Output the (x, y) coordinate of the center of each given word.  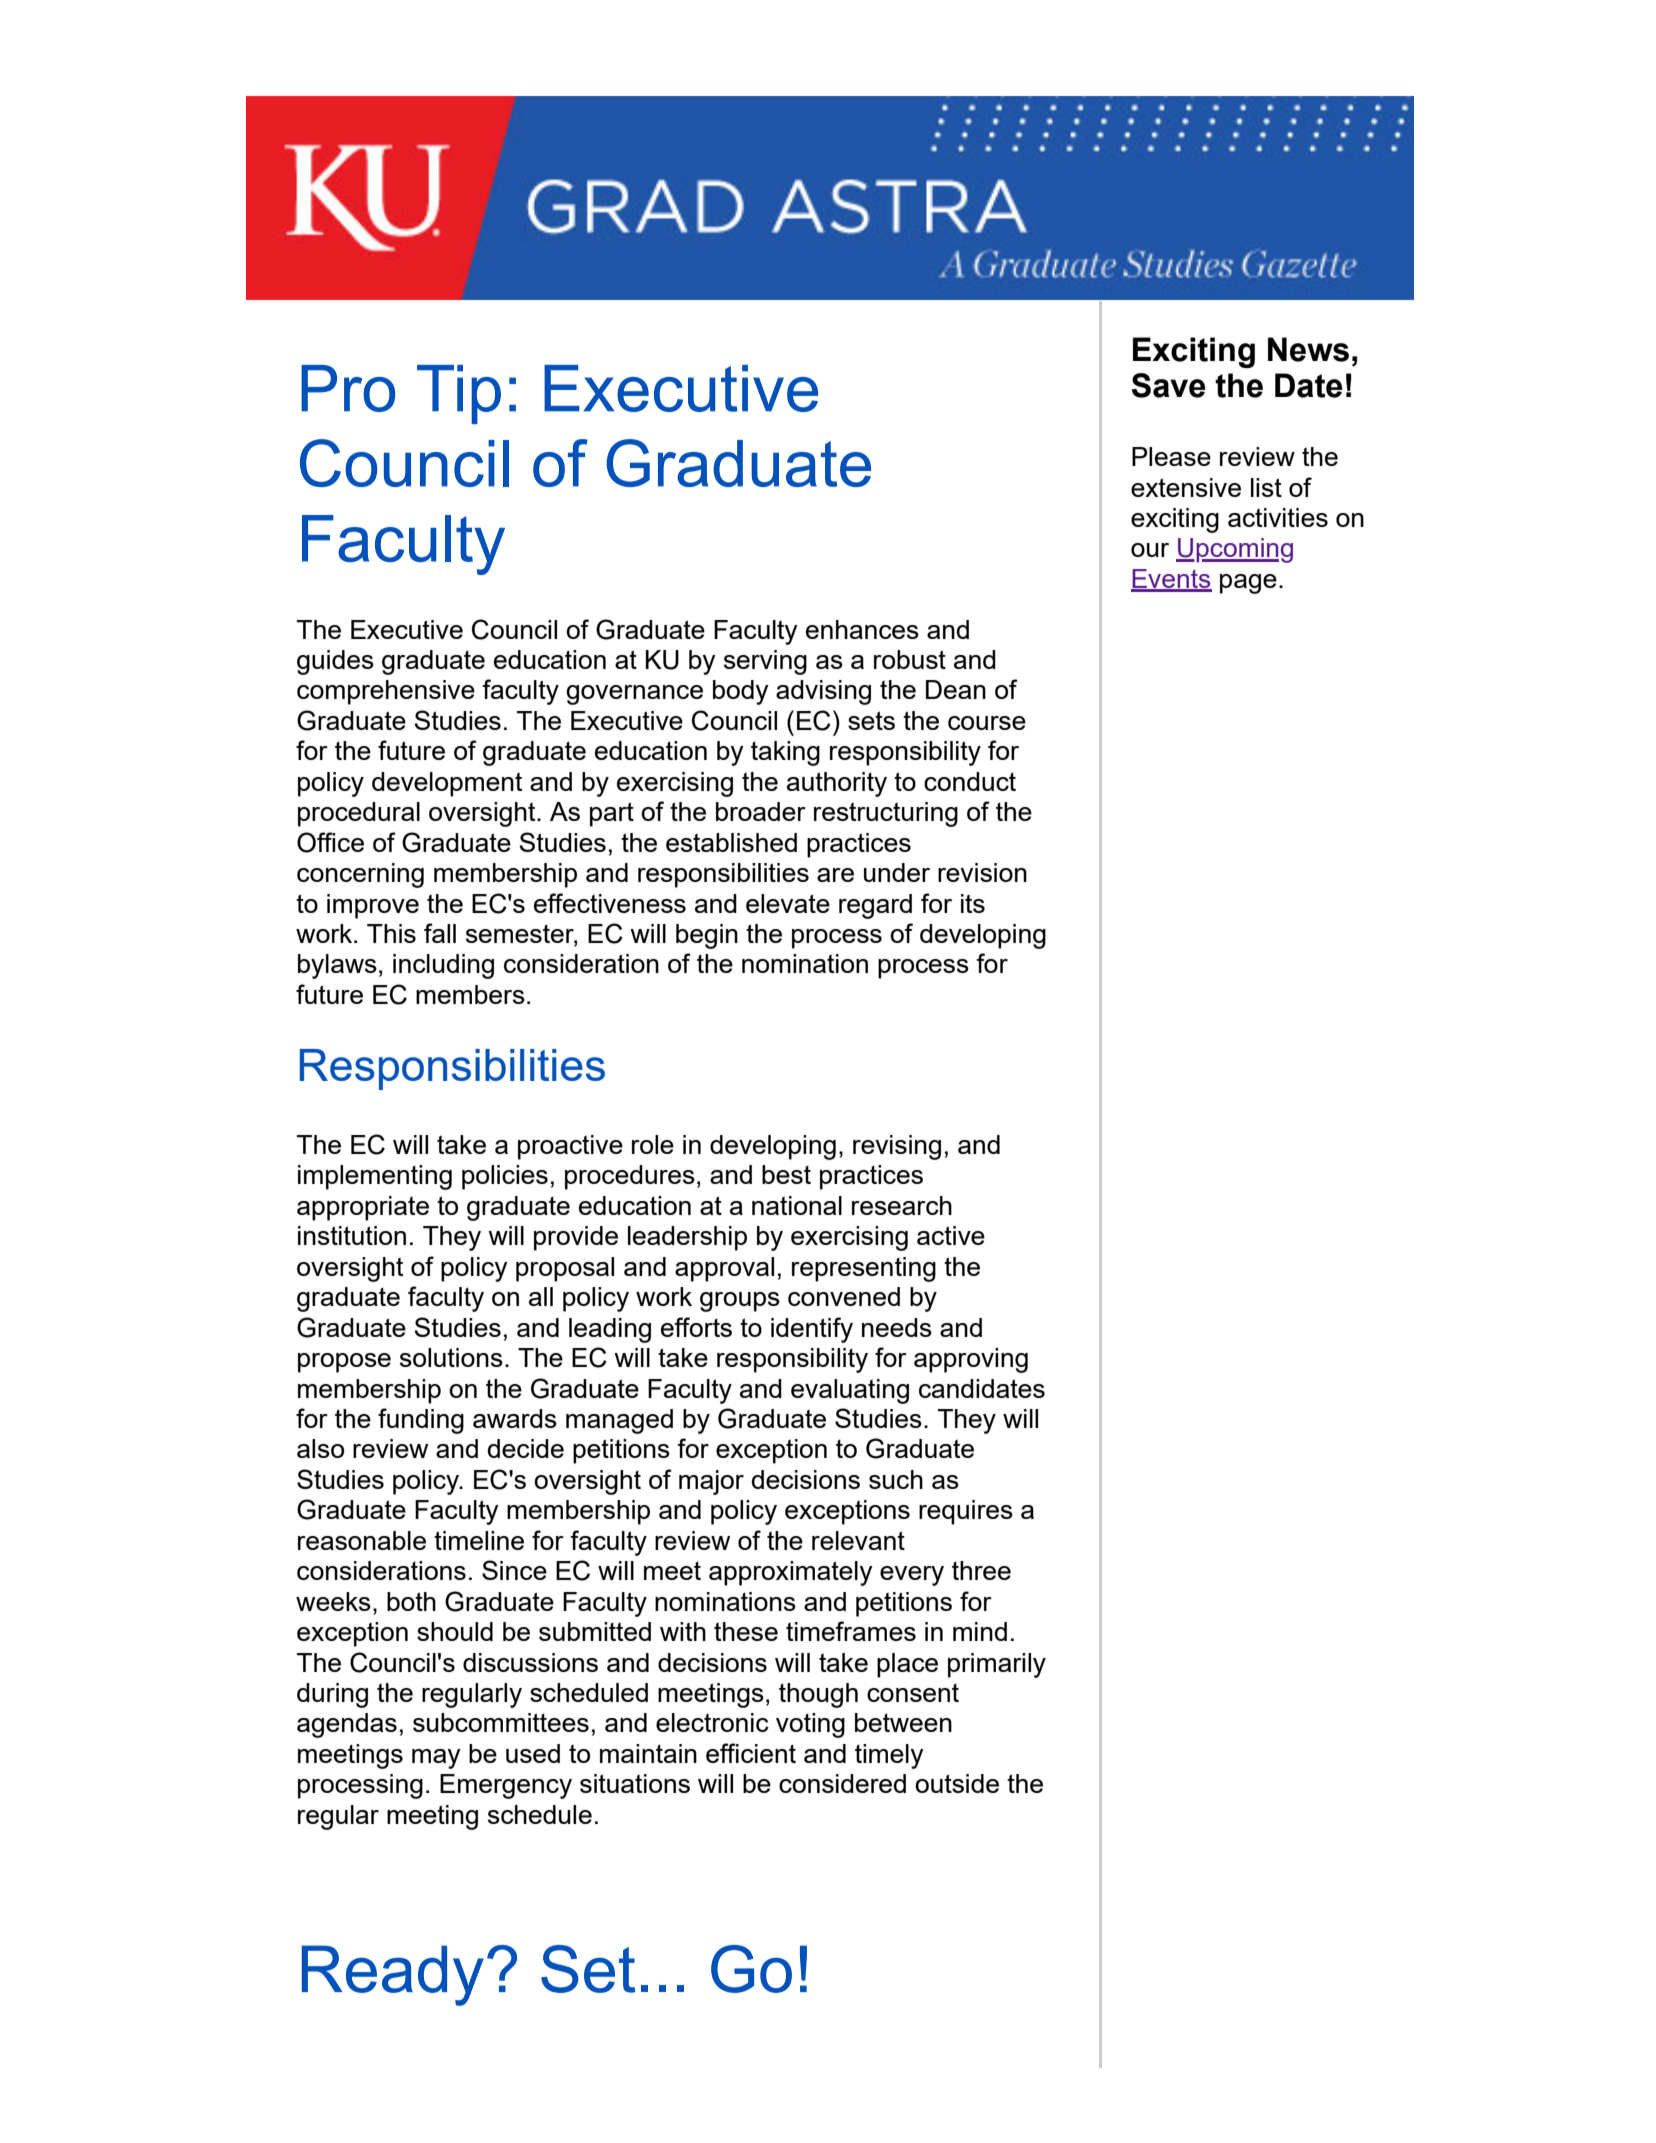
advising (823, 692)
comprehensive (386, 692)
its (973, 903)
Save (1169, 385)
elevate (788, 903)
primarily (997, 1665)
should (455, 1631)
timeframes (851, 1631)
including (443, 966)
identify (812, 1330)
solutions (451, 1357)
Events (1171, 580)
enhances (862, 629)
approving (971, 1360)
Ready (393, 1975)
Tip (459, 394)
